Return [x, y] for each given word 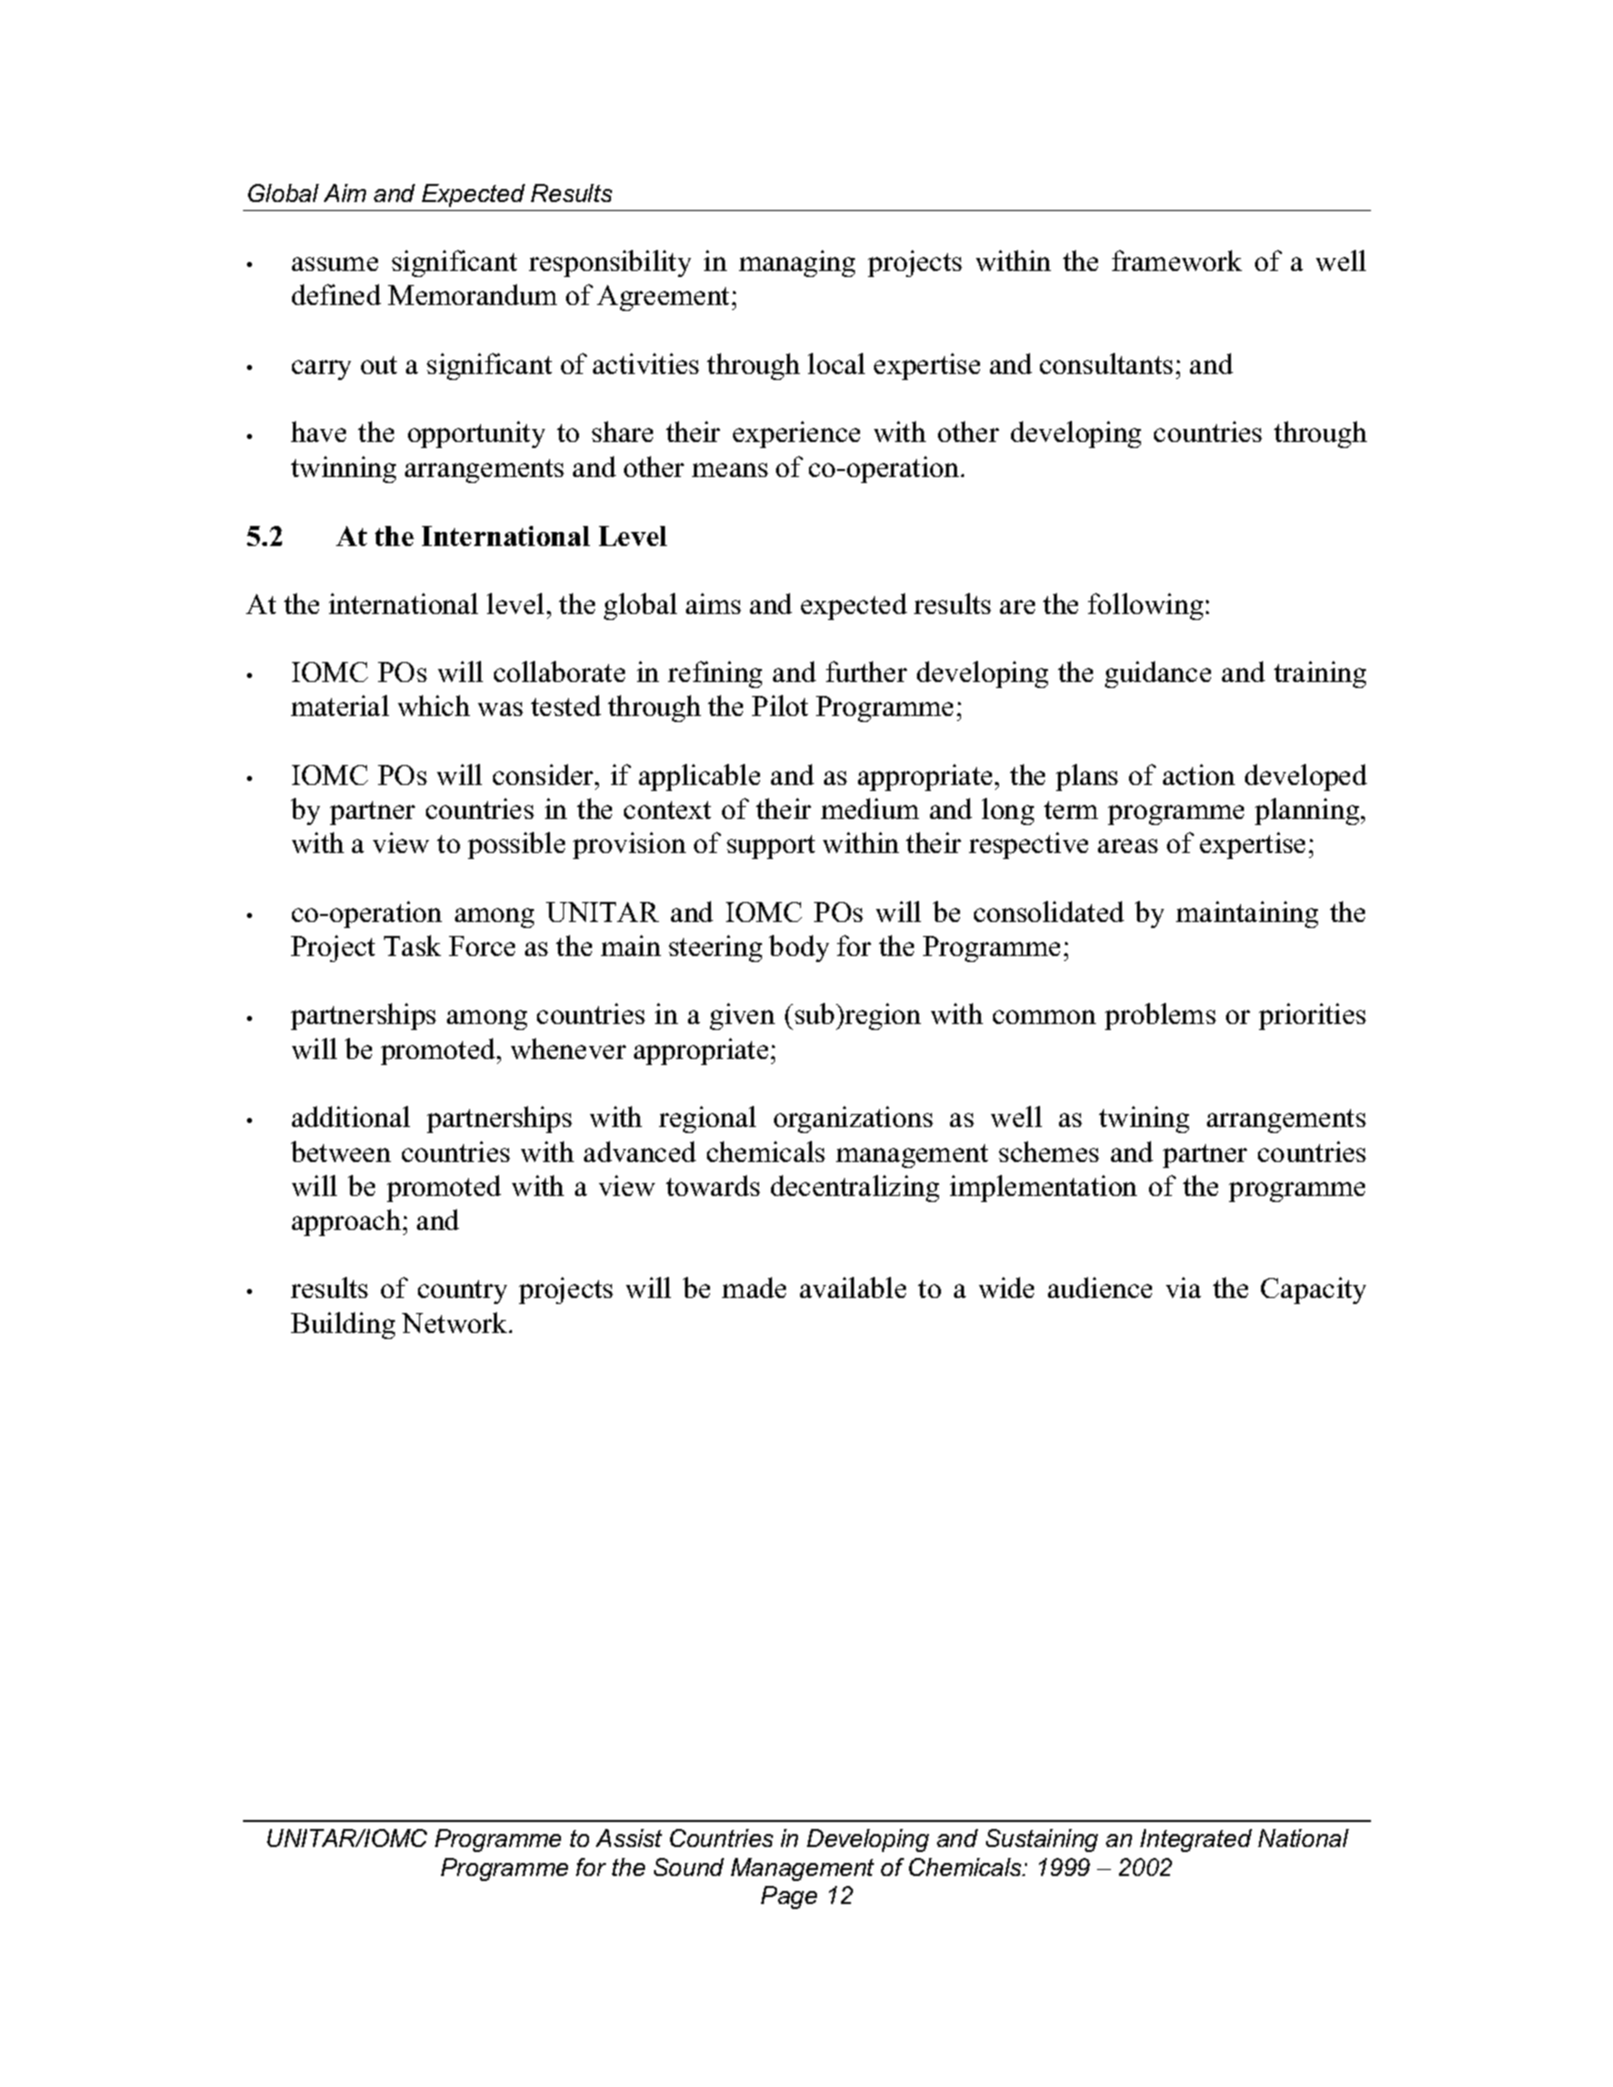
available [853, 1287]
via [1183, 1287]
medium [870, 808]
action [1199, 774]
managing [797, 263]
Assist [629, 1838]
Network [456, 1322]
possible [516, 845]
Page [789, 1897]
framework [1177, 260]
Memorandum [472, 294]
